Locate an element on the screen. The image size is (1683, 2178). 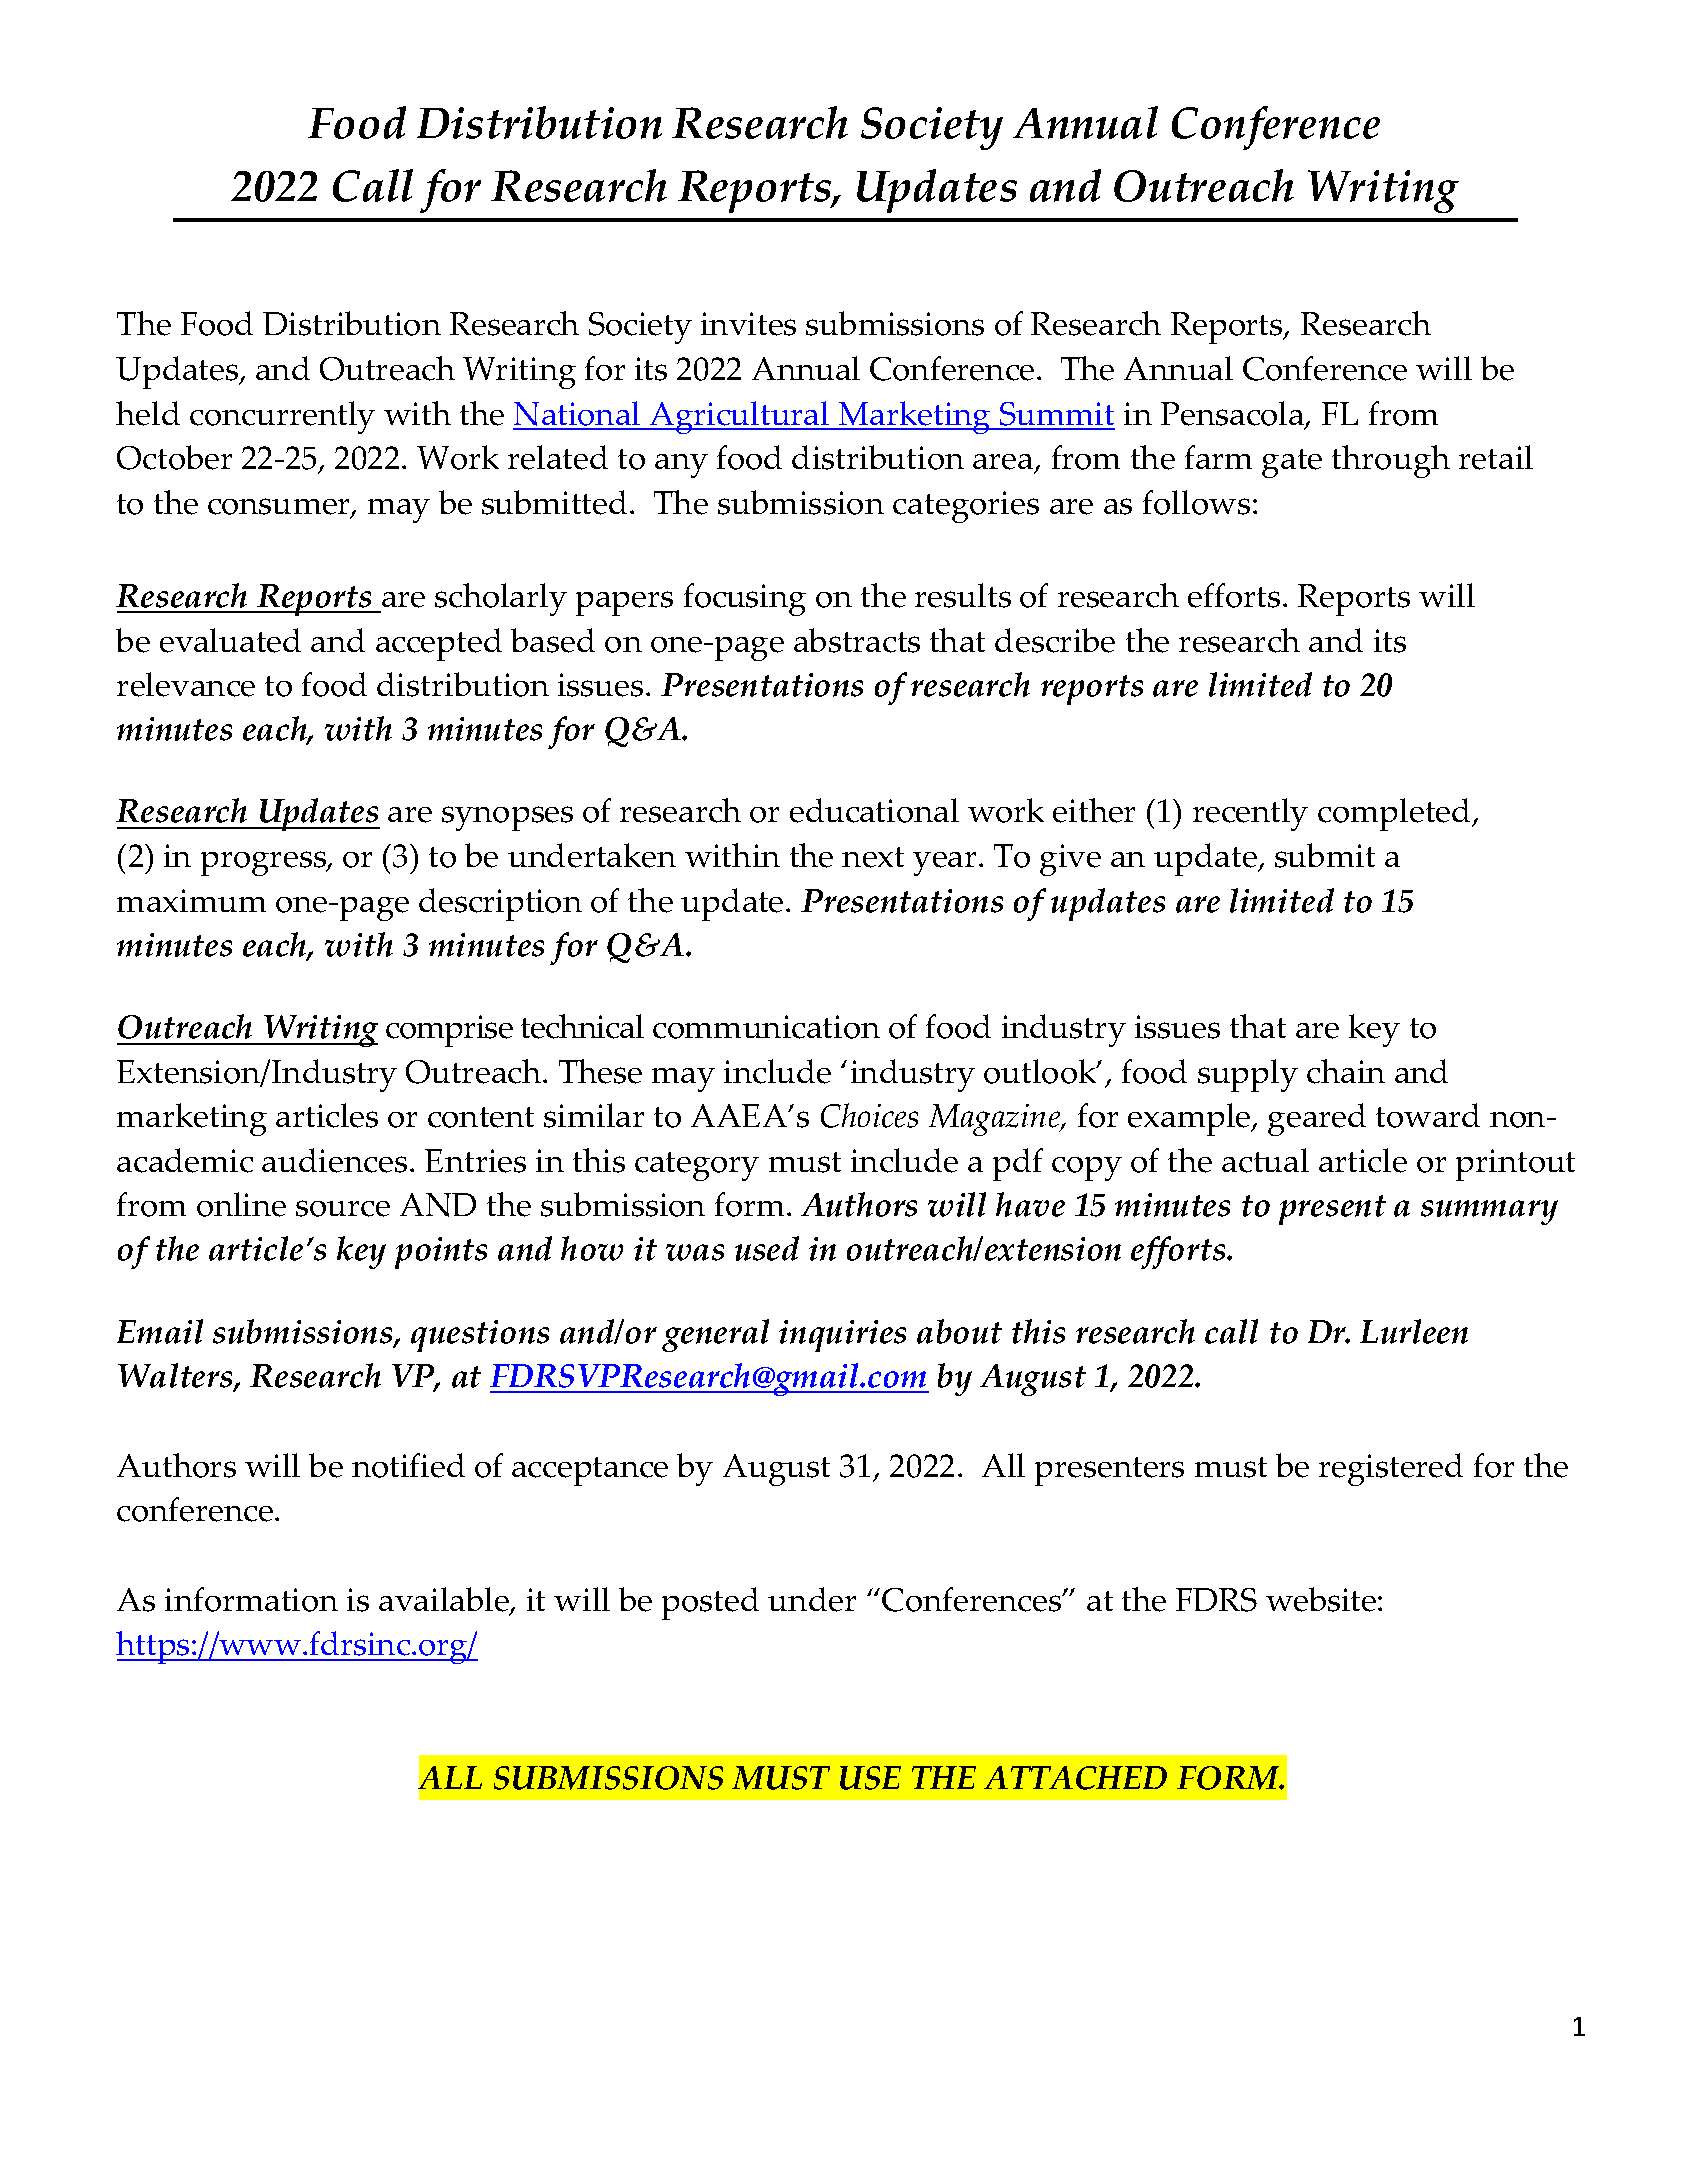
concurrently is located at coordinates (282, 417).
